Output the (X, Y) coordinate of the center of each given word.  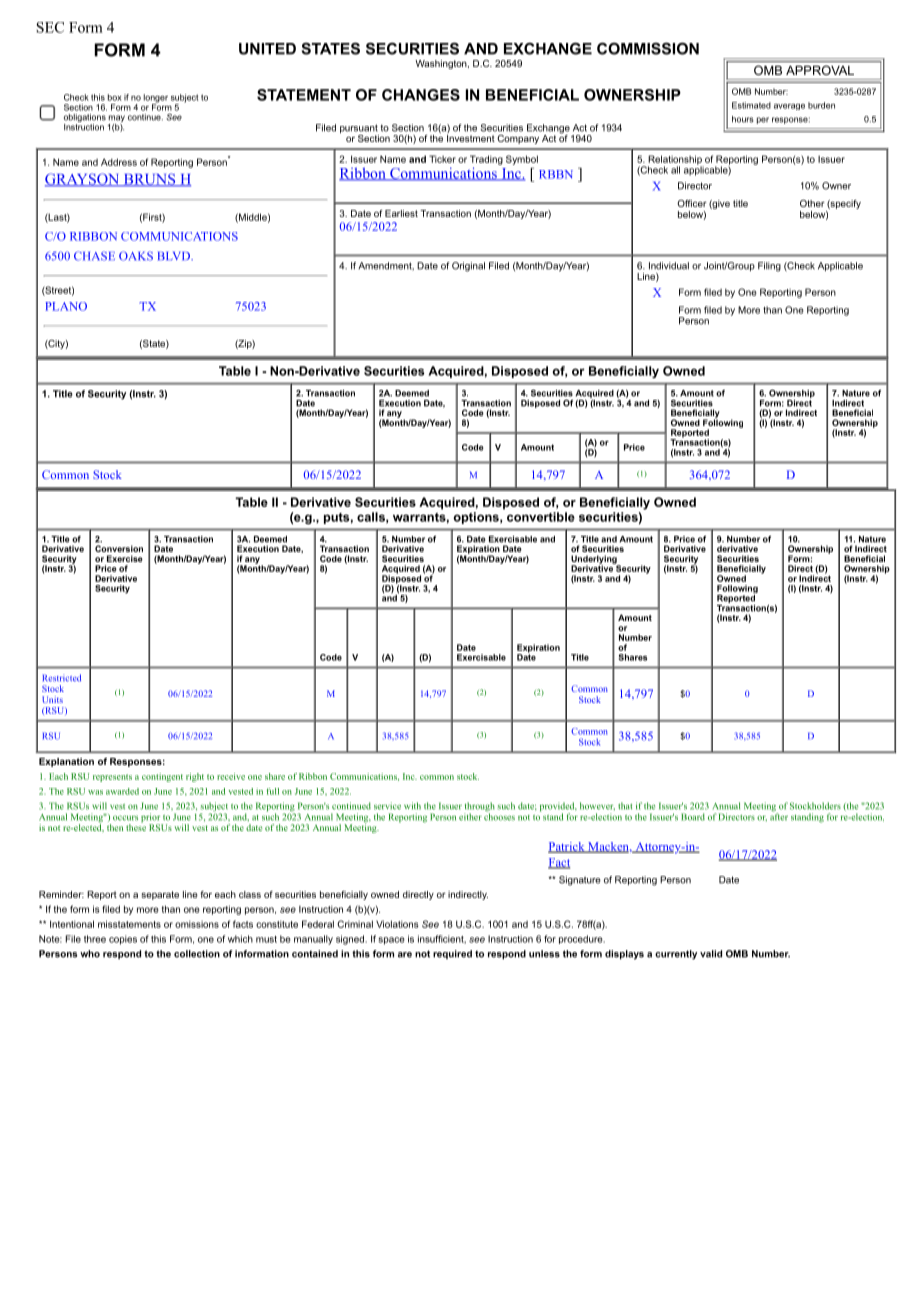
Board (693, 817)
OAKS (136, 256)
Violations (397, 924)
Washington (442, 64)
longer (156, 99)
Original (468, 267)
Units (52, 699)
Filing (769, 267)
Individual (669, 266)
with (412, 806)
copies (123, 940)
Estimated (751, 105)
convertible (541, 517)
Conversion (119, 548)
